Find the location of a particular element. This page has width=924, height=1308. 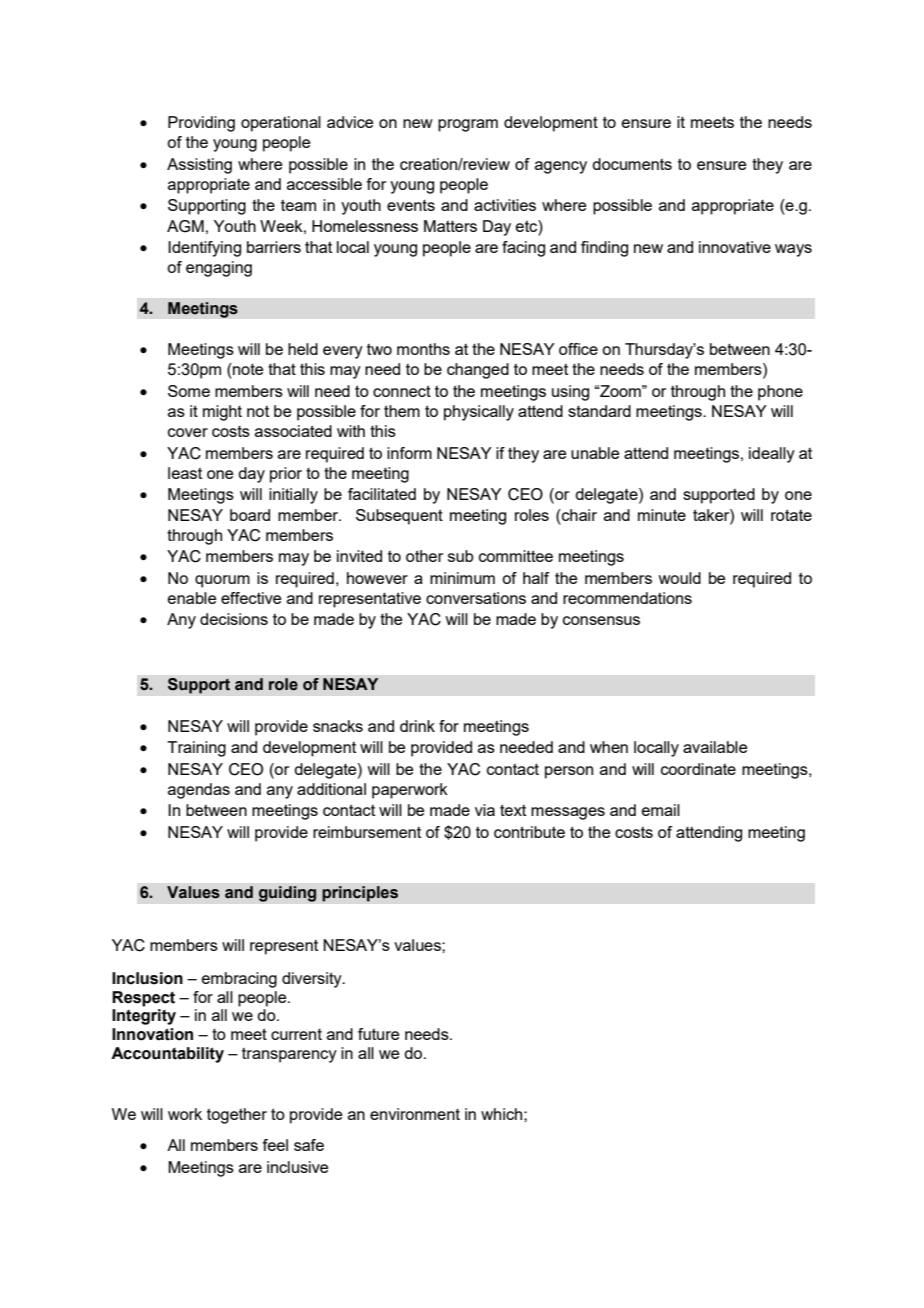

physically is located at coordinates (479, 413).
